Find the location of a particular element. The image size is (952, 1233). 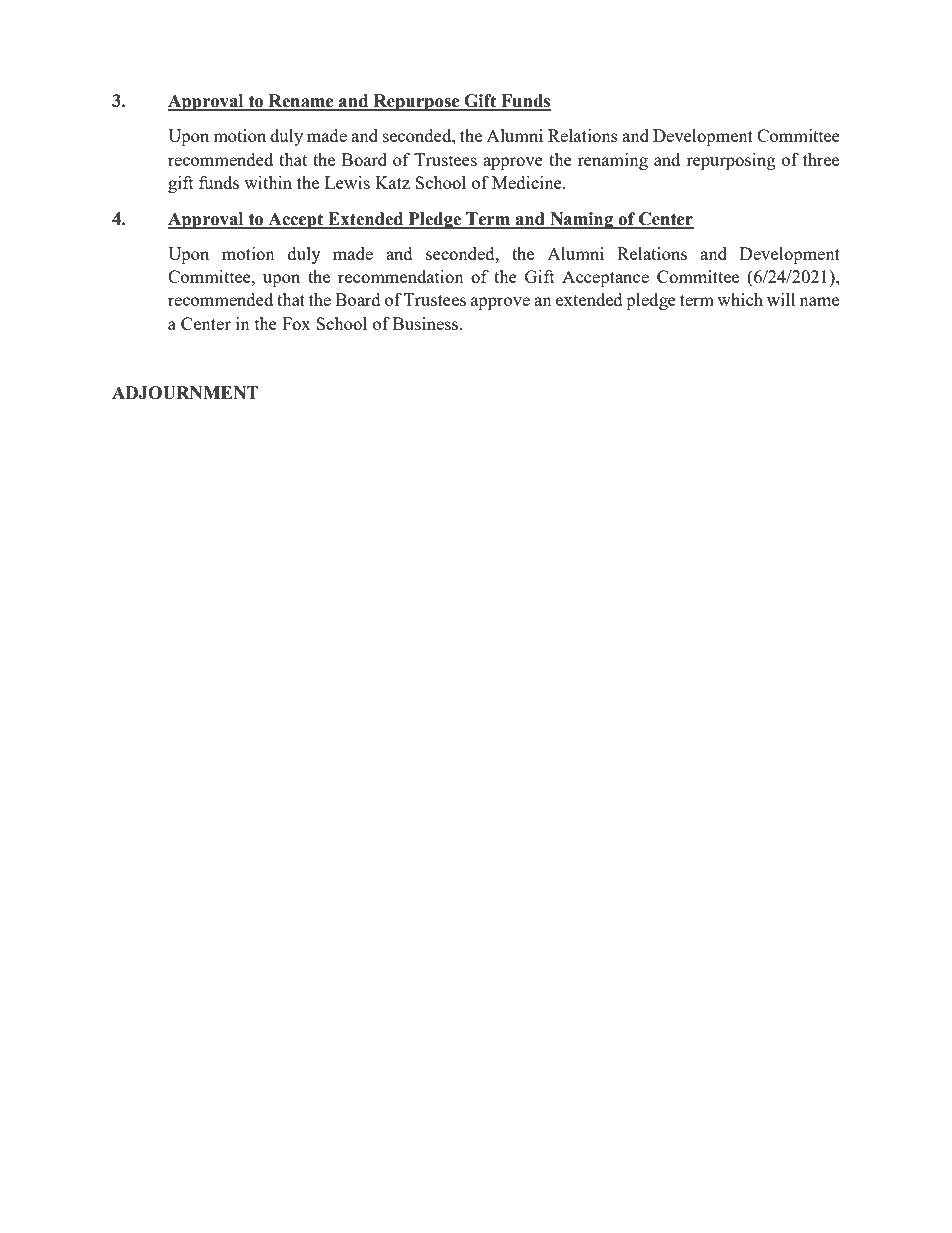

Katz is located at coordinates (392, 182).
